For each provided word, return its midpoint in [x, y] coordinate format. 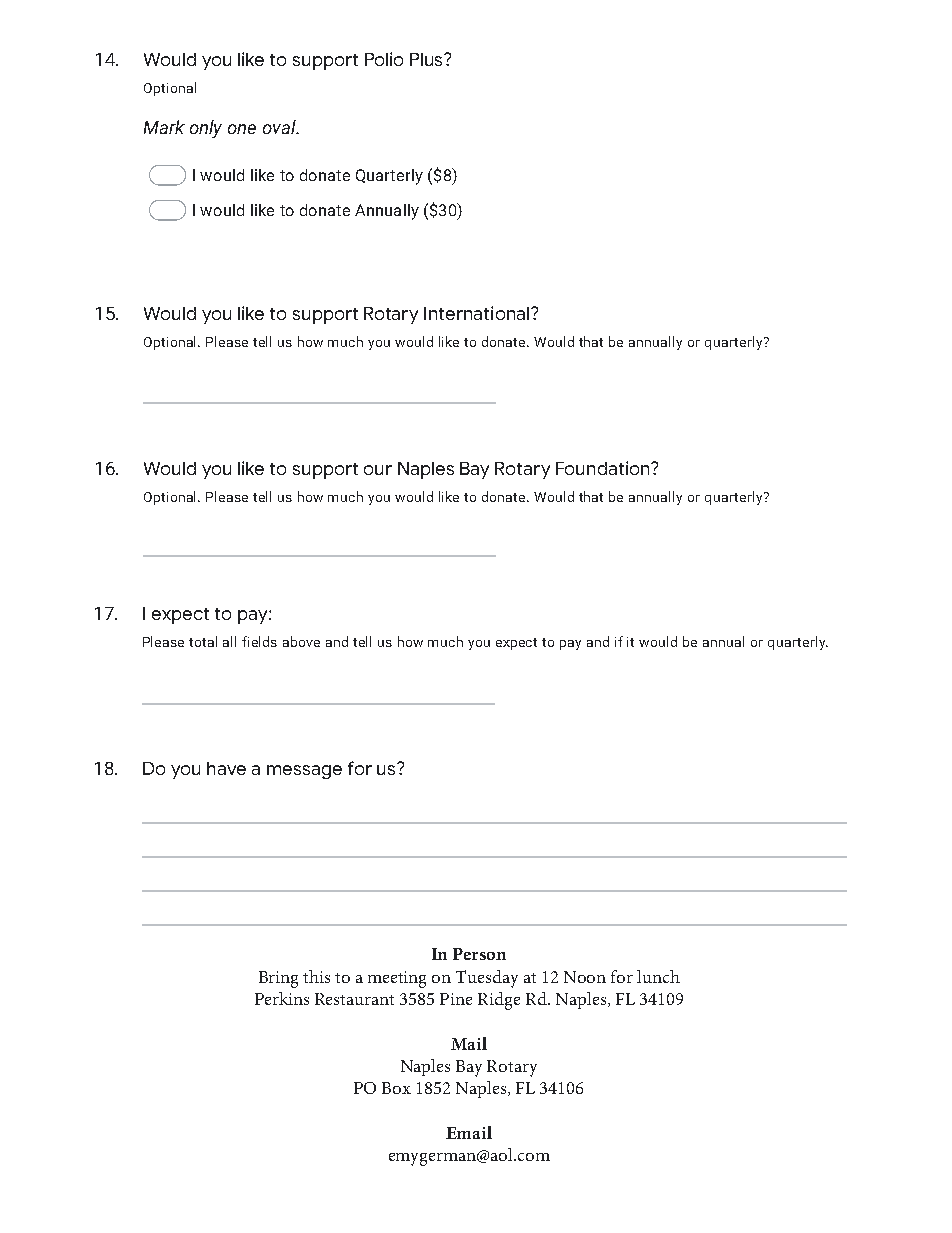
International [478, 313]
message [304, 772]
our [378, 470]
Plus [427, 59]
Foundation [604, 468]
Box [396, 1088]
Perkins [282, 998]
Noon [585, 977]
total [203, 641]
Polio [384, 59]
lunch [658, 976]
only [206, 129]
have [226, 768]
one [242, 129]
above [301, 641]
